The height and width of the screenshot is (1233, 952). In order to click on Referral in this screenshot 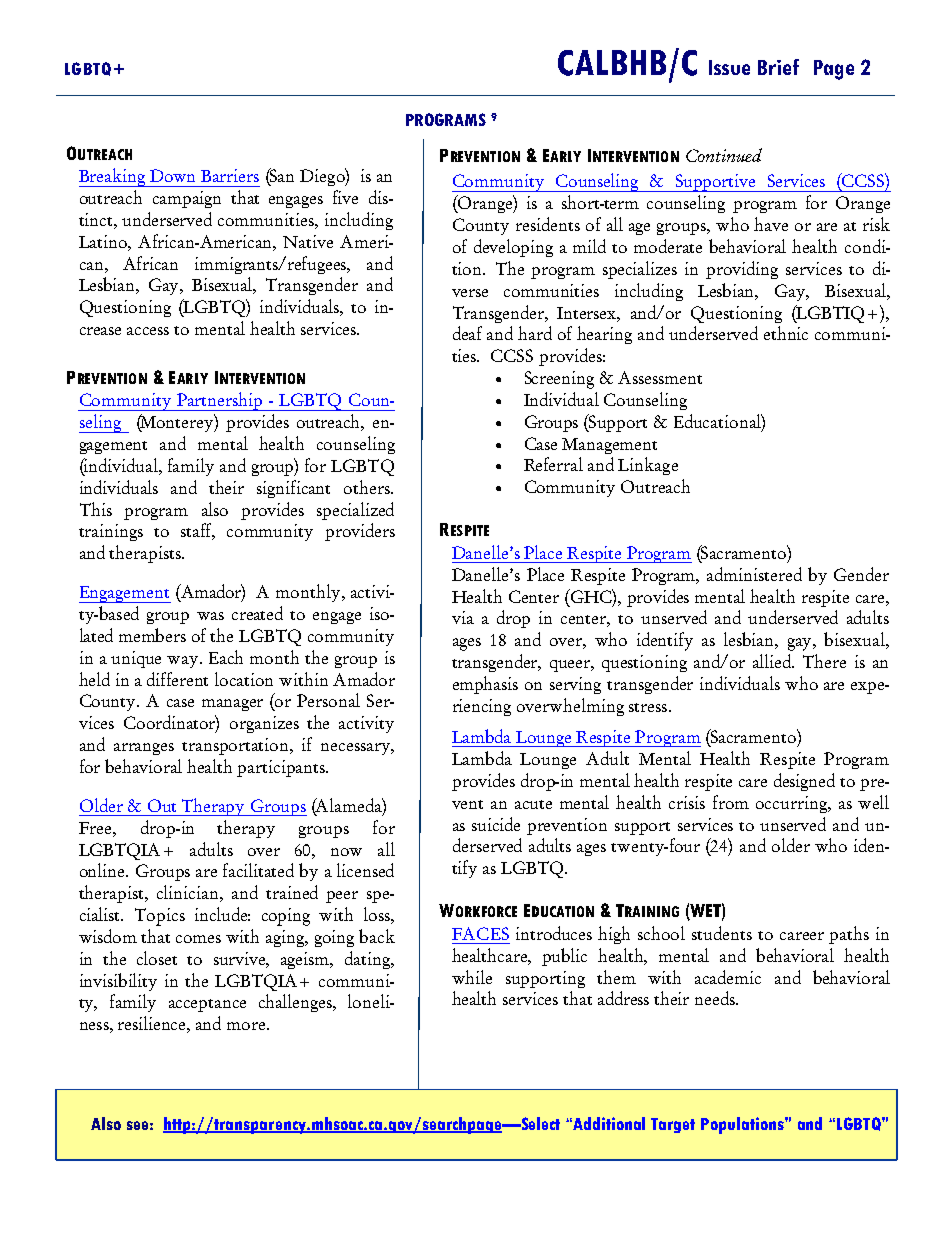, I will do `click(553, 464)`.
